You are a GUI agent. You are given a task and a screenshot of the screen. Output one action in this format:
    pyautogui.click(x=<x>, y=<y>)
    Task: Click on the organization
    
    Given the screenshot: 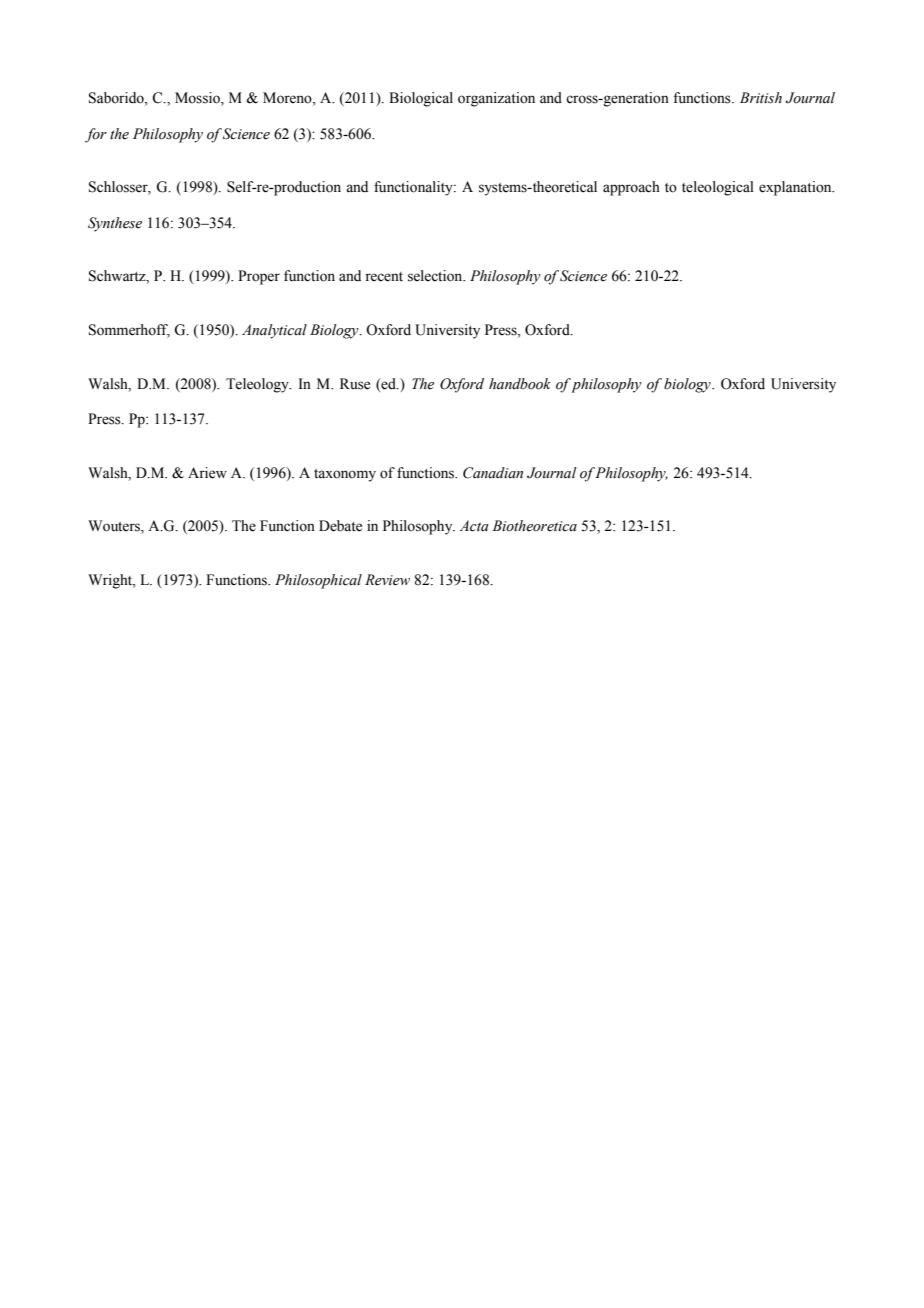 What is the action you would take?
    pyautogui.click(x=496, y=99)
